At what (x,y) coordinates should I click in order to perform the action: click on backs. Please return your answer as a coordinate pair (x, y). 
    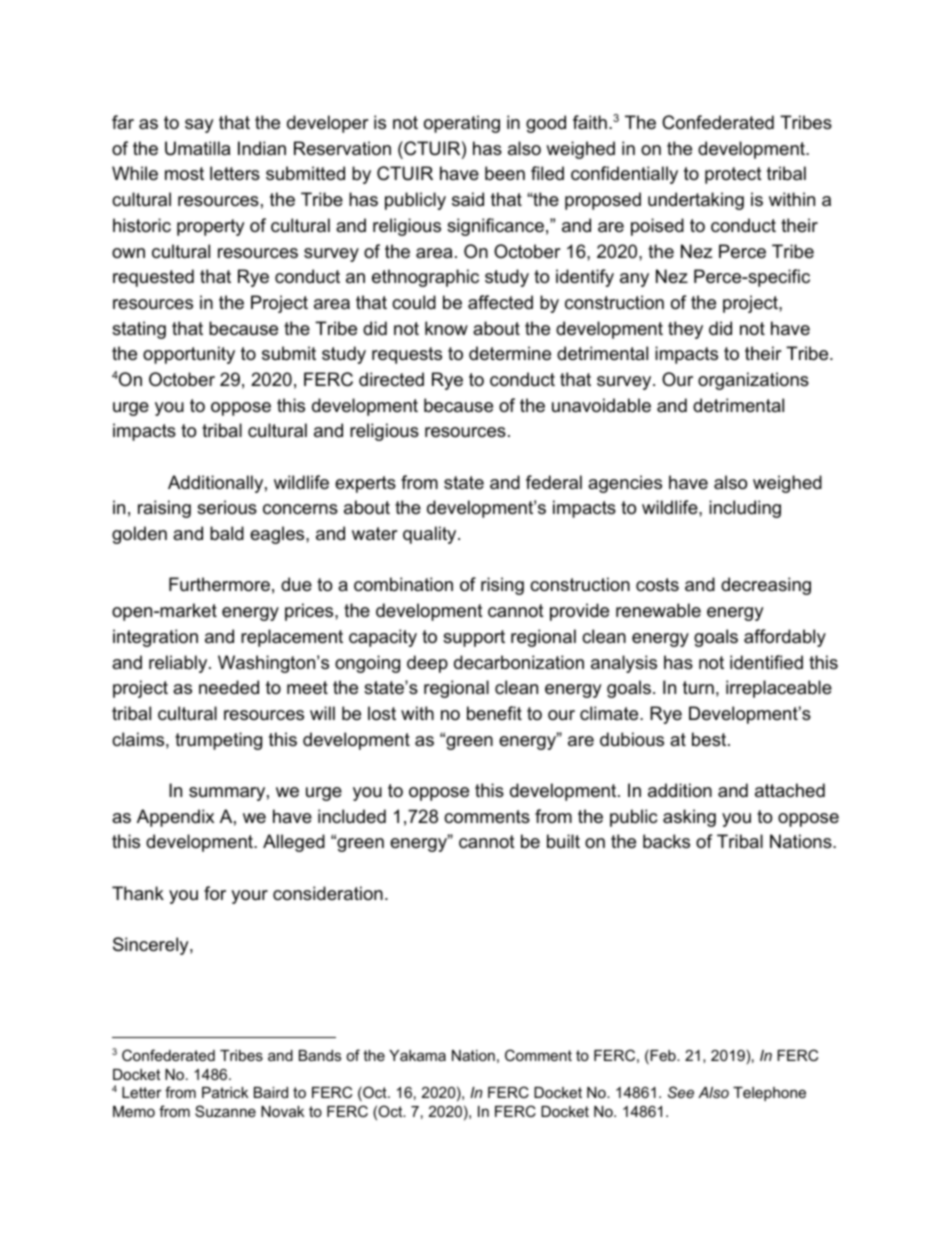
    Looking at the image, I should click on (666, 841).
